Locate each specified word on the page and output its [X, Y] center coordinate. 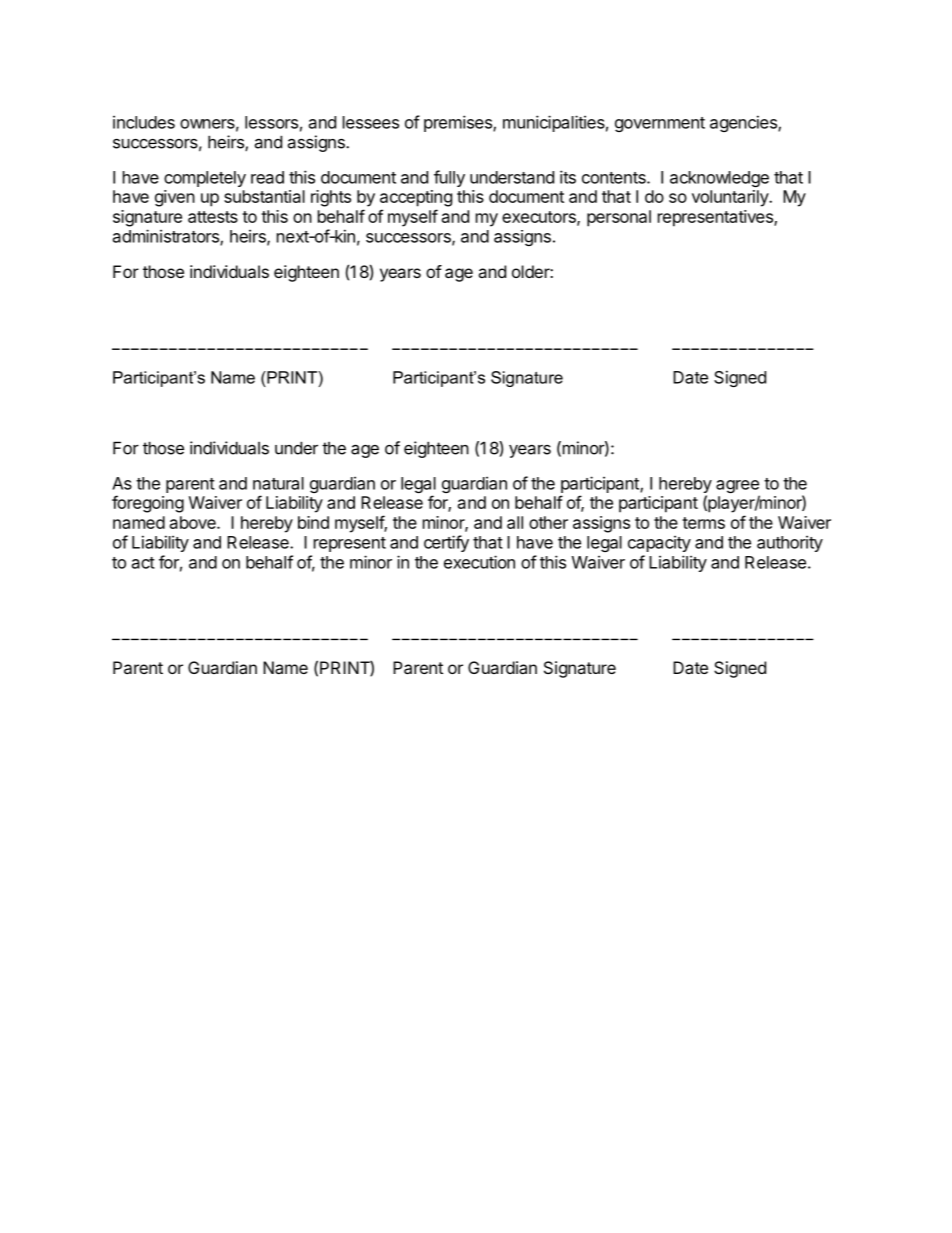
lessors [271, 122]
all [515, 522]
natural [278, 483]
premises [459, 123]
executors [540, 218]
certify [446, 543]
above [194, 522]
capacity [659, 543]
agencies [744, 123]
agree [738, 488]
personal [619, 218]
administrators [167, 237]
